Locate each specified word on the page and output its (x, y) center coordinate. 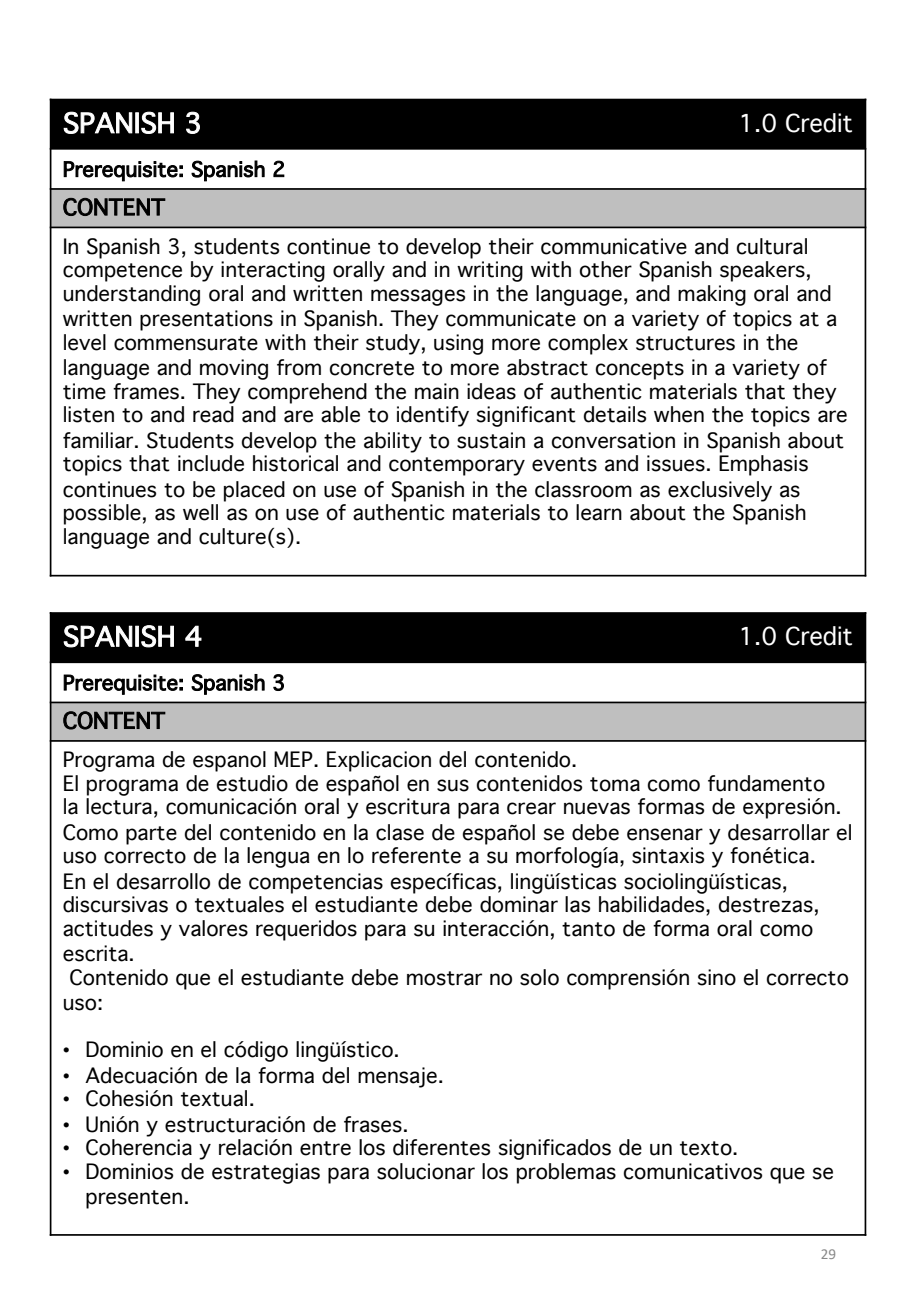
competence (122, 272)
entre (325, 1148)
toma (615, 784)
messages (418, 297)
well (200, 512)
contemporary (457, 466)
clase (400, 832)
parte (151, 835)
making (712, 295)
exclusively (720, 491)
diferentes (441, 1147)
